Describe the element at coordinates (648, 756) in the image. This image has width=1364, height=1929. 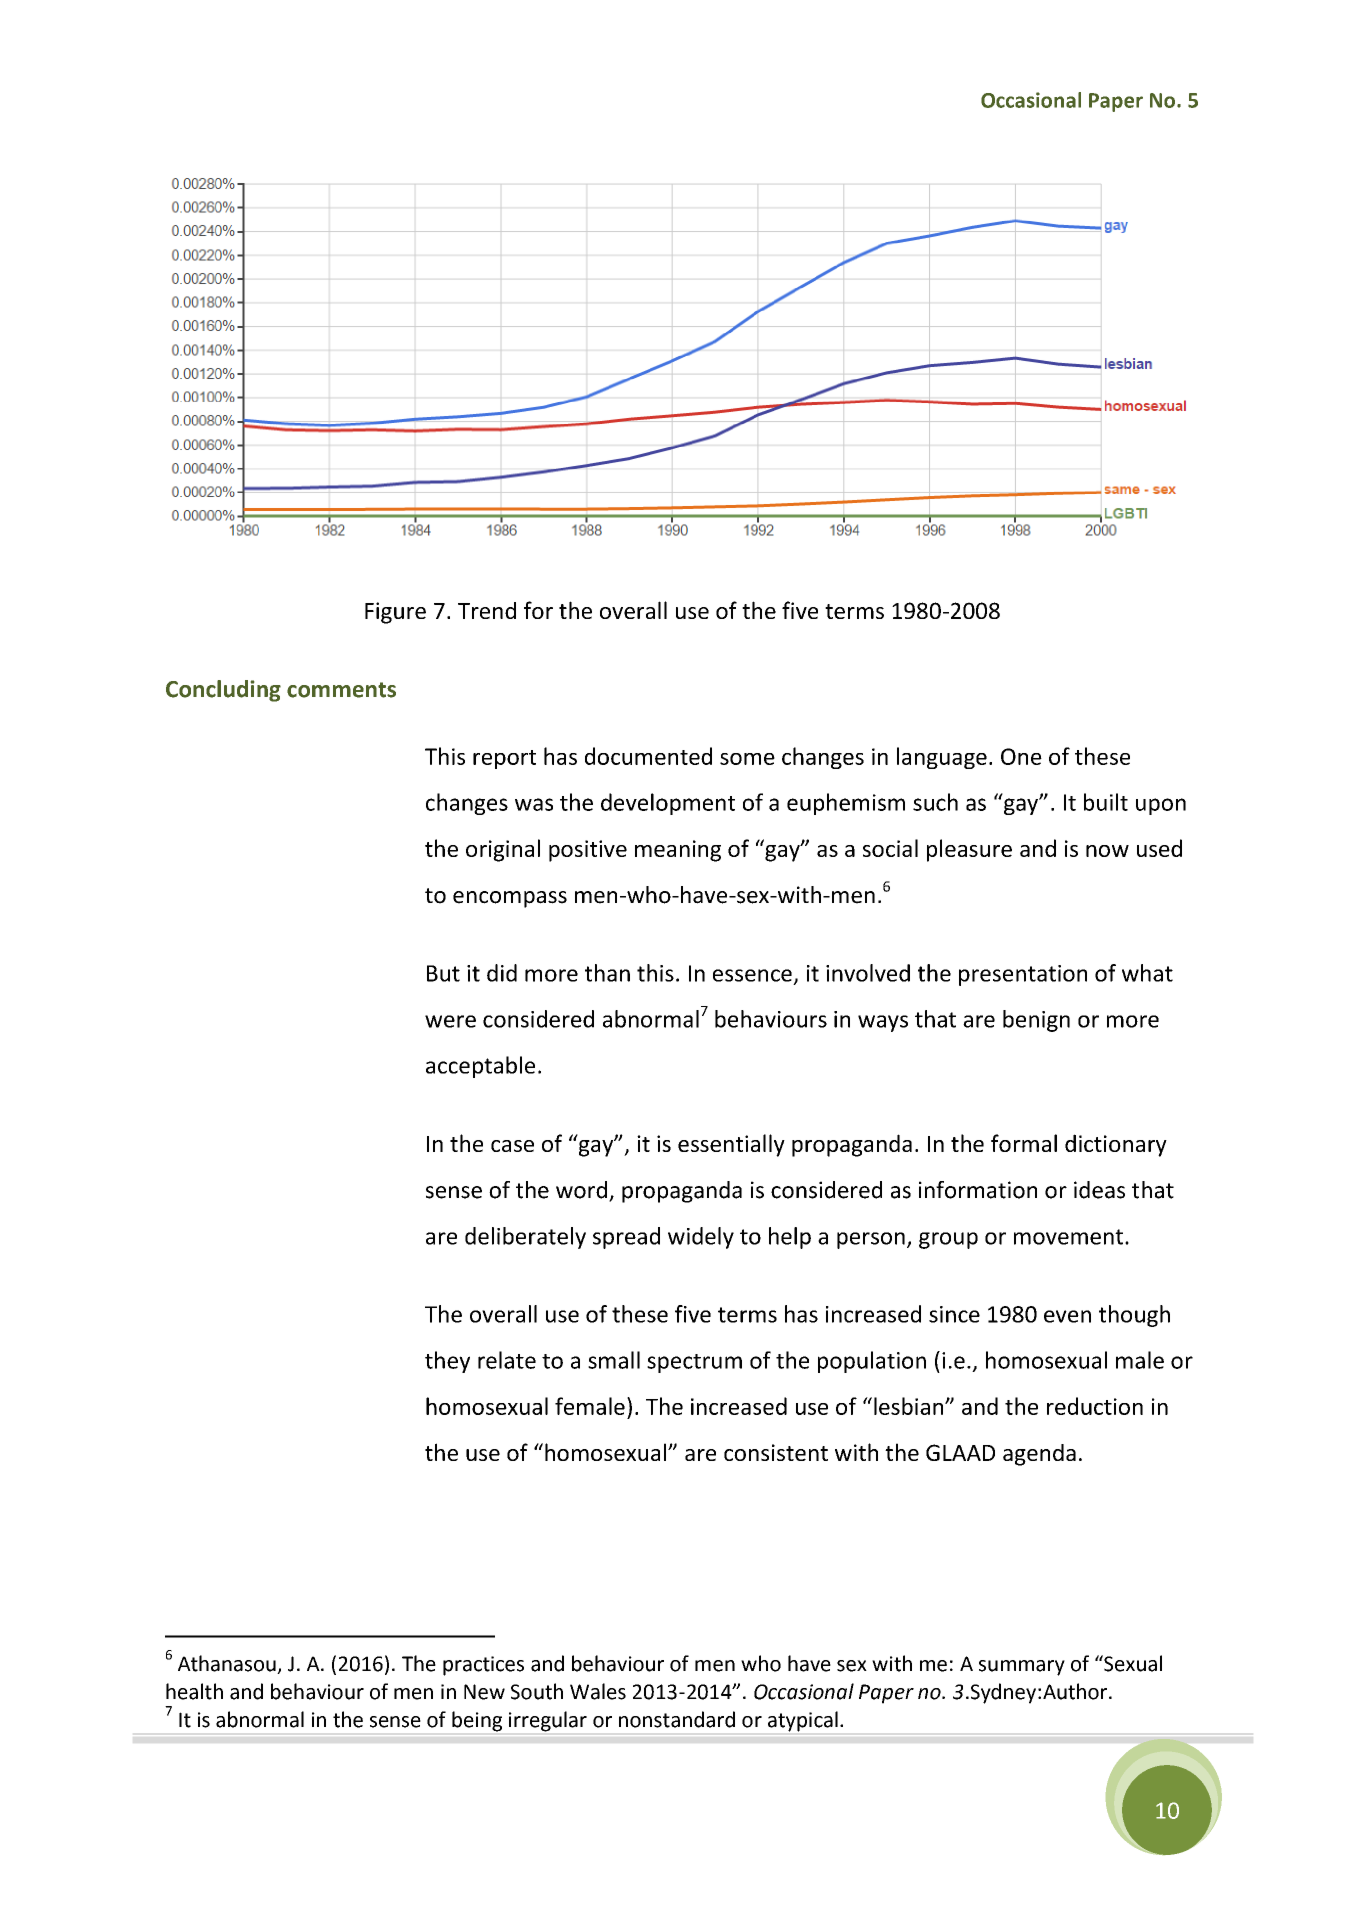
I see `documented` at that location.
